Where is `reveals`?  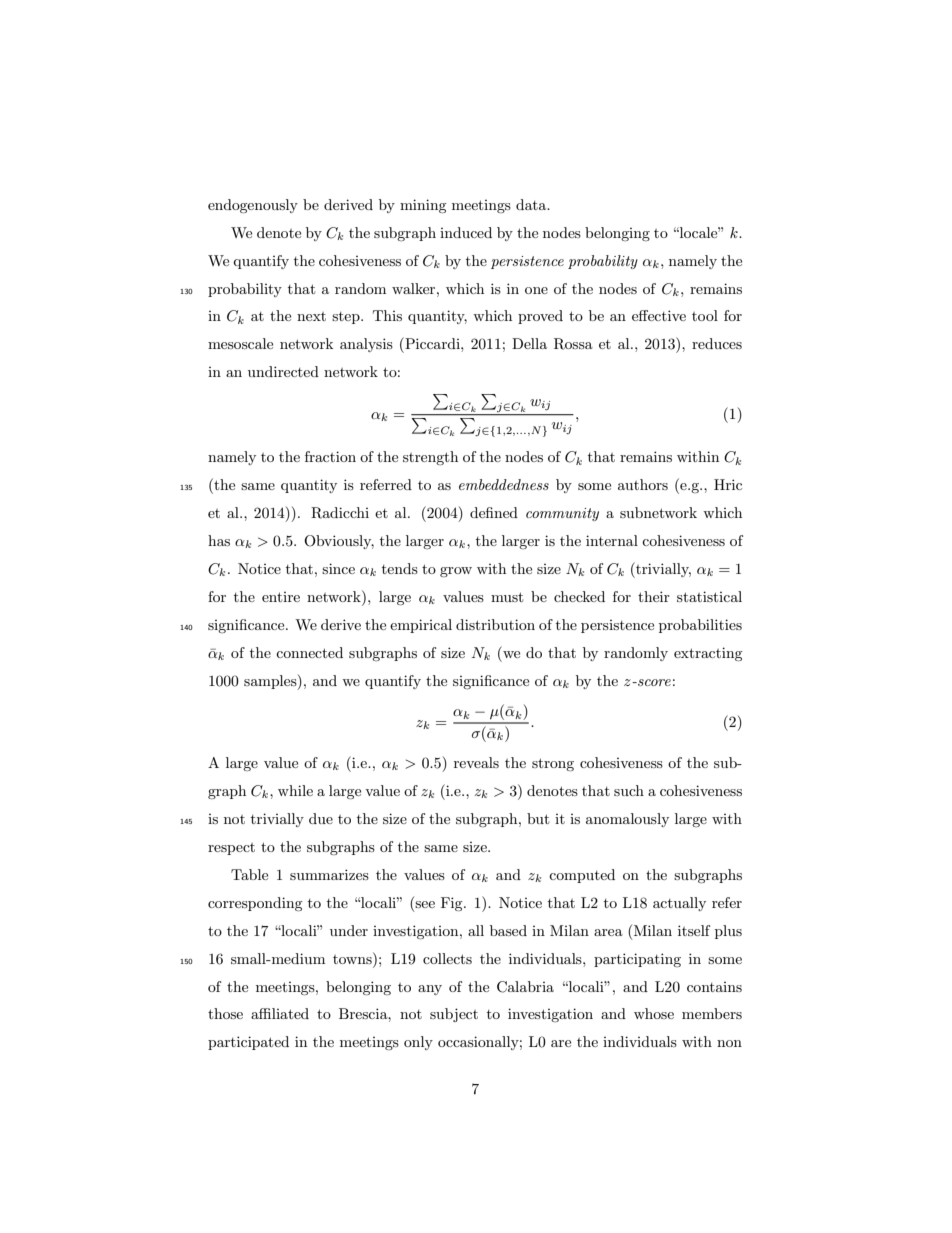
reveals is located at coordinates (476, 762).
